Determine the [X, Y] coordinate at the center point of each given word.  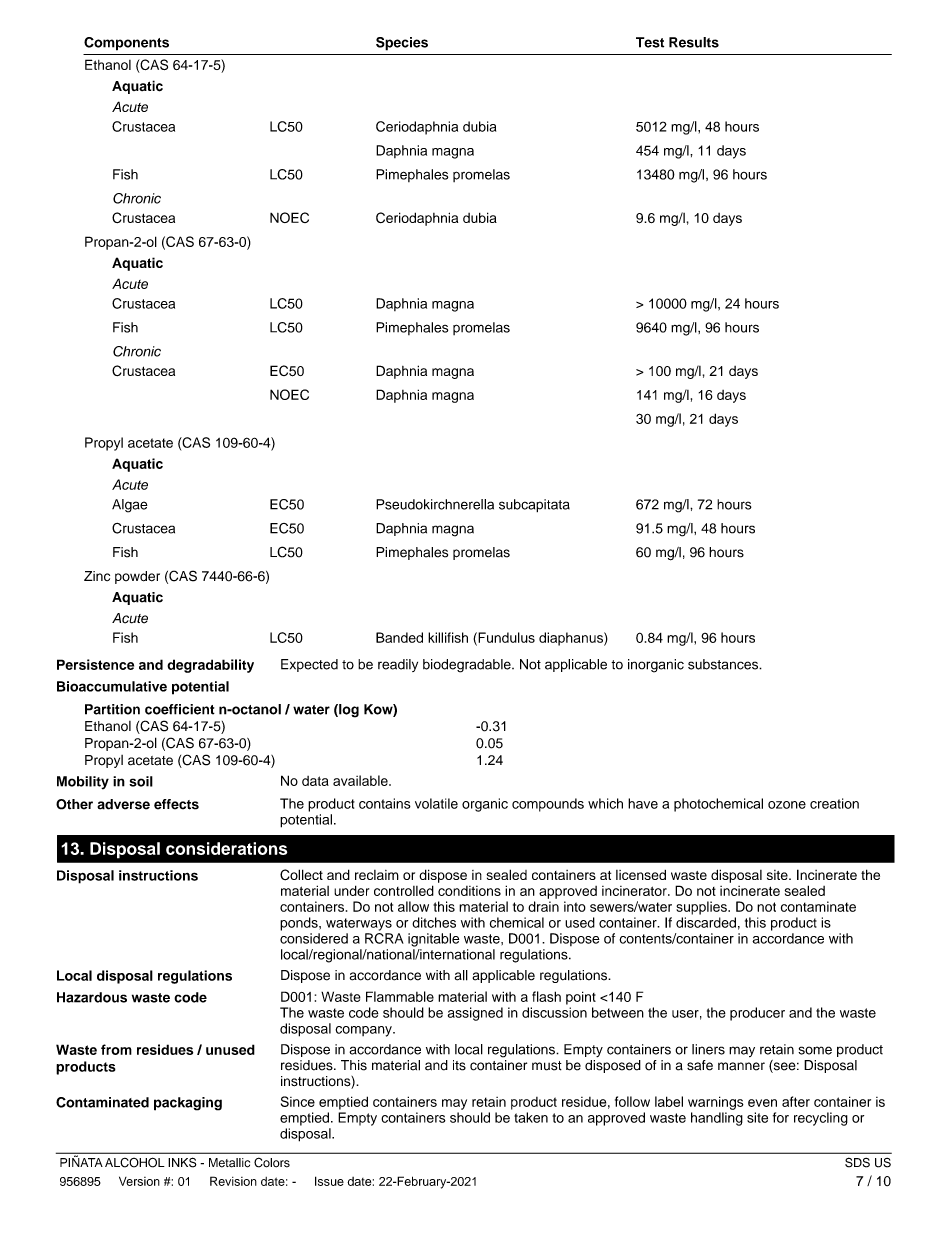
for [781, 1117]
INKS [182, 1162]
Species [402, 44]
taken [531, 1117]
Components [126, 44]
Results [694, 42]
